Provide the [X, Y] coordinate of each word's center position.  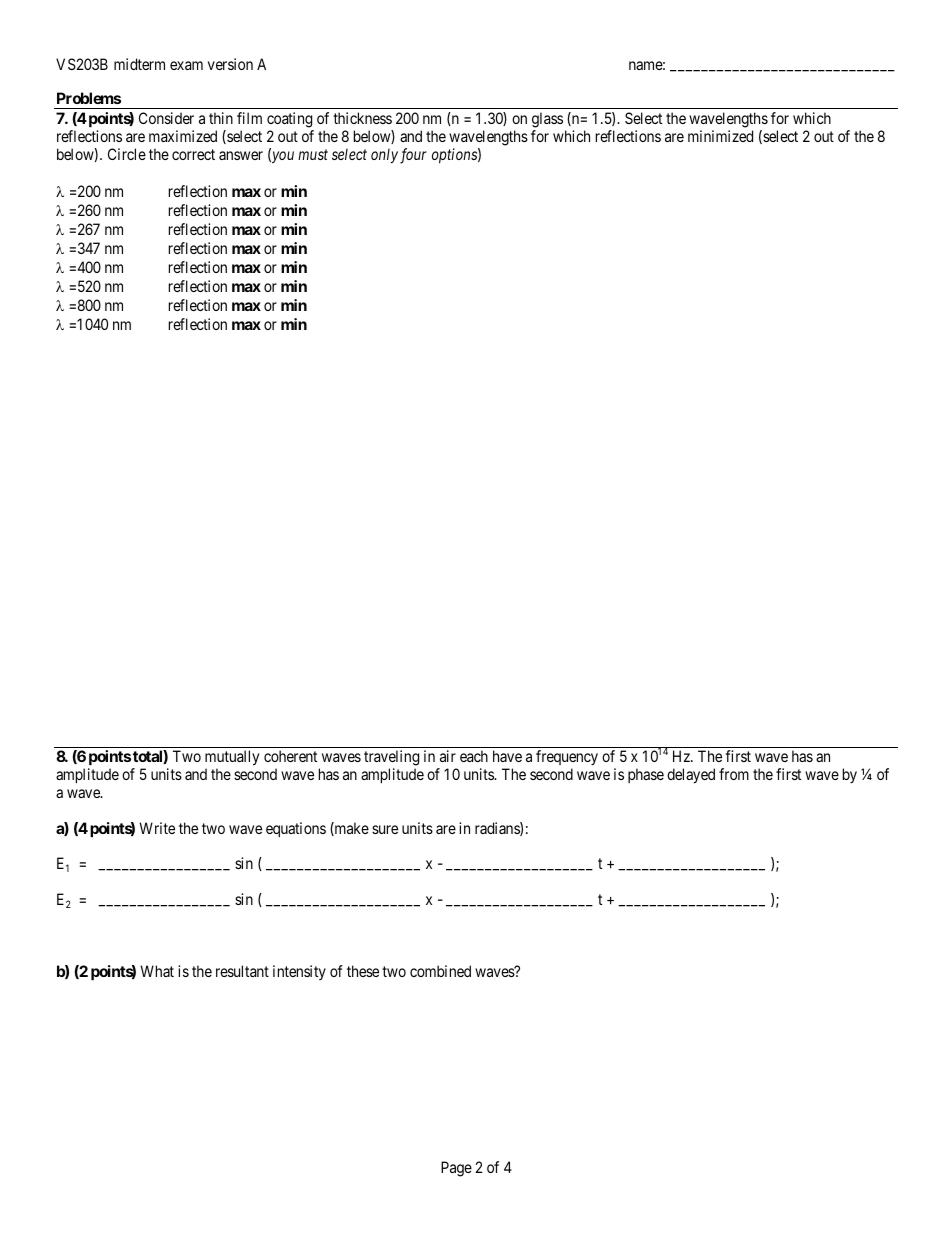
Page [456, 1169]
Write [157, 828]
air [448, 756]
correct [193, 154]
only [384, 155]
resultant [242, 971]
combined [440, 971]
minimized [720, 136]
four [413, 156]
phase [646, 775]
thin [221, 118]
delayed [691, 776]
